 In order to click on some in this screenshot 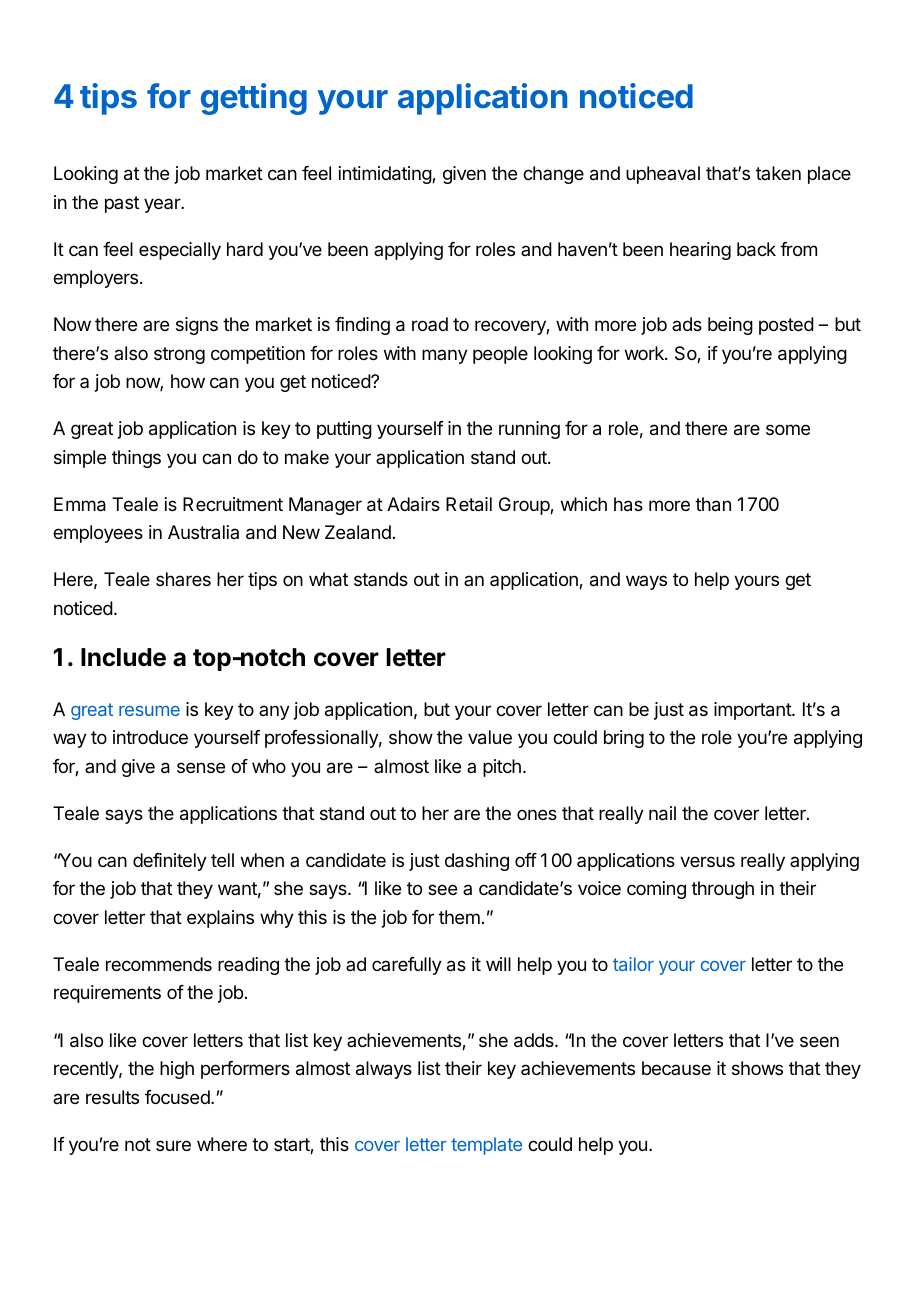, I will do `click(788, 429)`.
